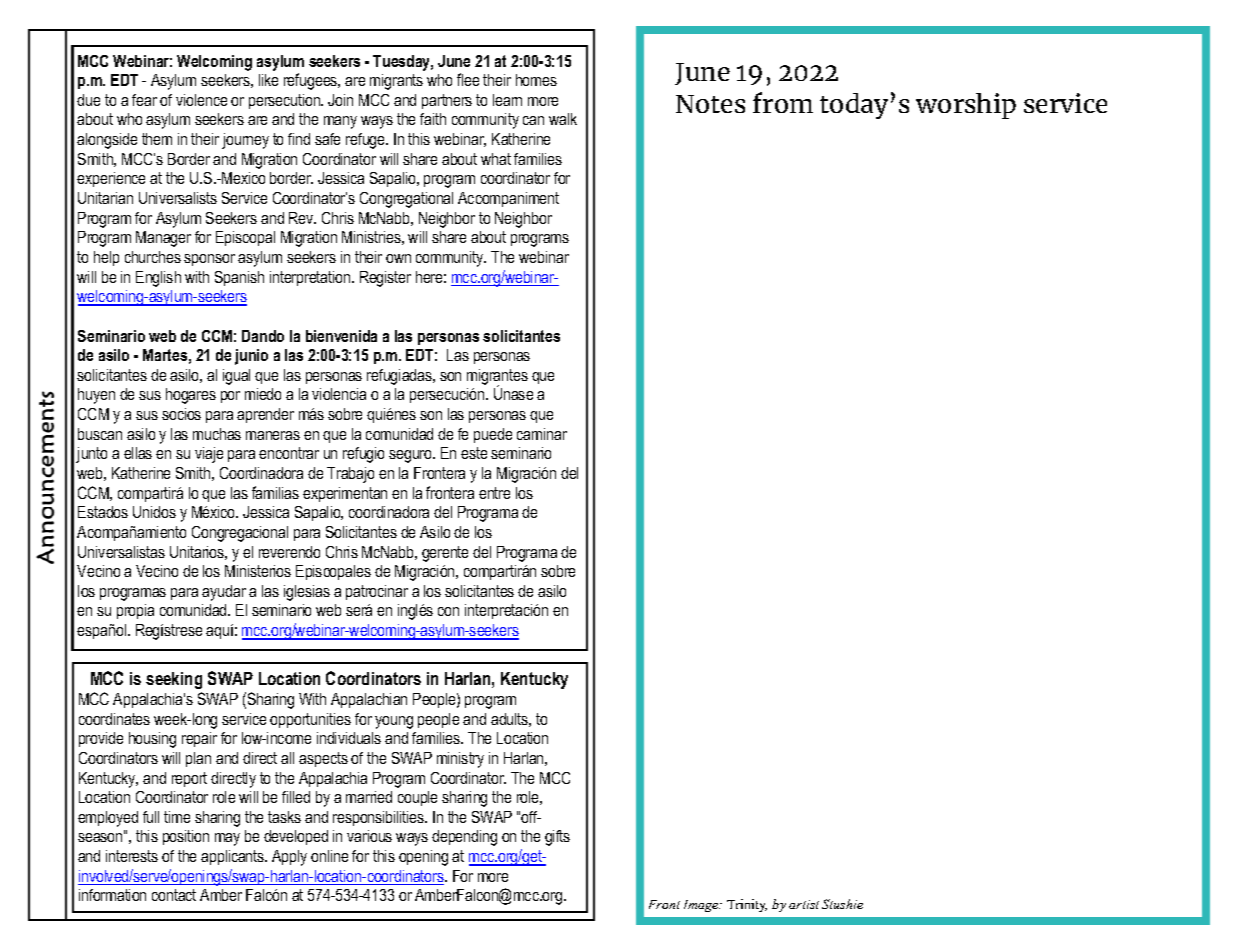  Describe the element at coordinates (138, 453) in the page. I see `ellas` at that location.
